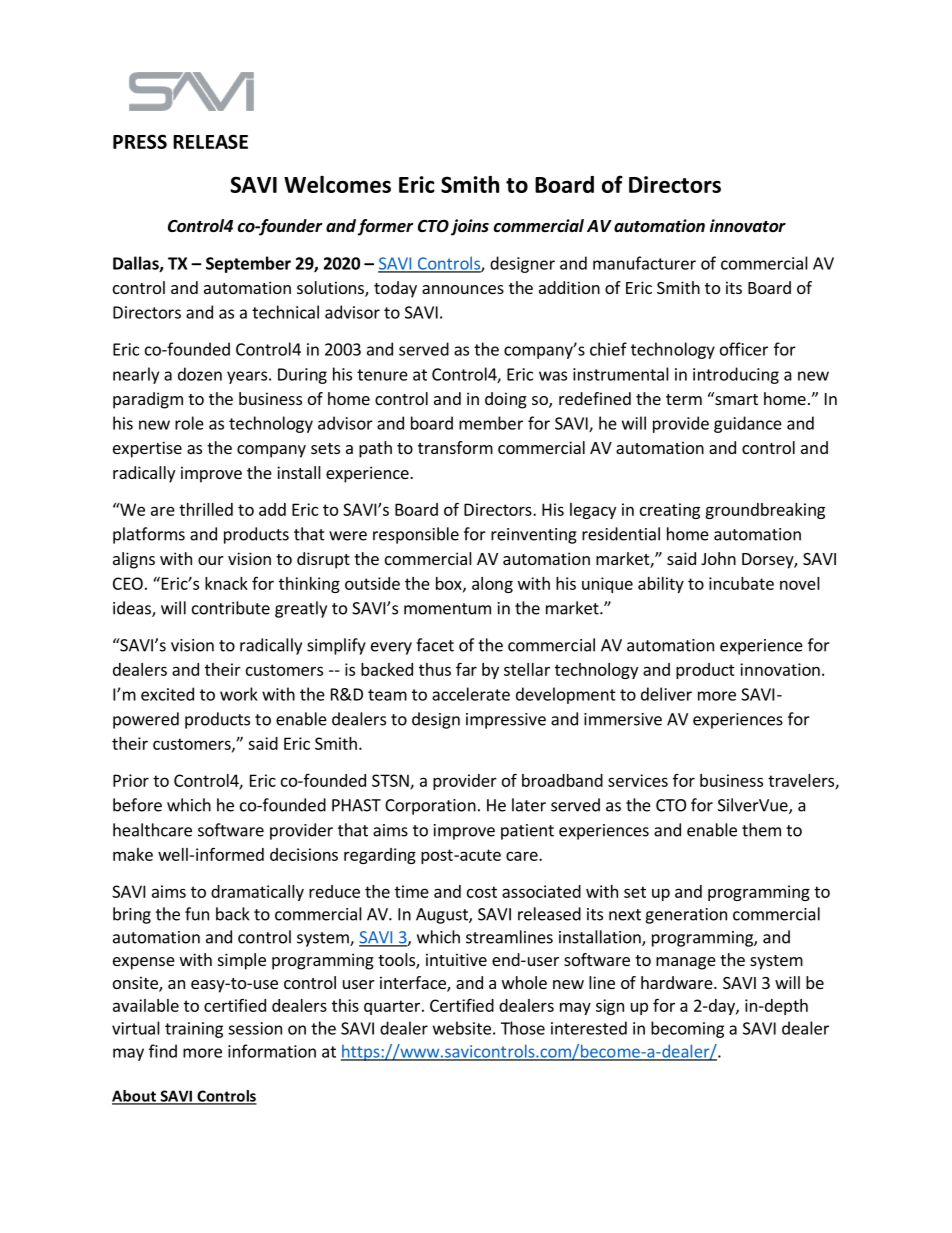 The width and height of the screenshot is (952, 1233). What do you see at coordinates (748, 225) in the screenshot?
I see `innovator` at bounding box center [748, 225].
